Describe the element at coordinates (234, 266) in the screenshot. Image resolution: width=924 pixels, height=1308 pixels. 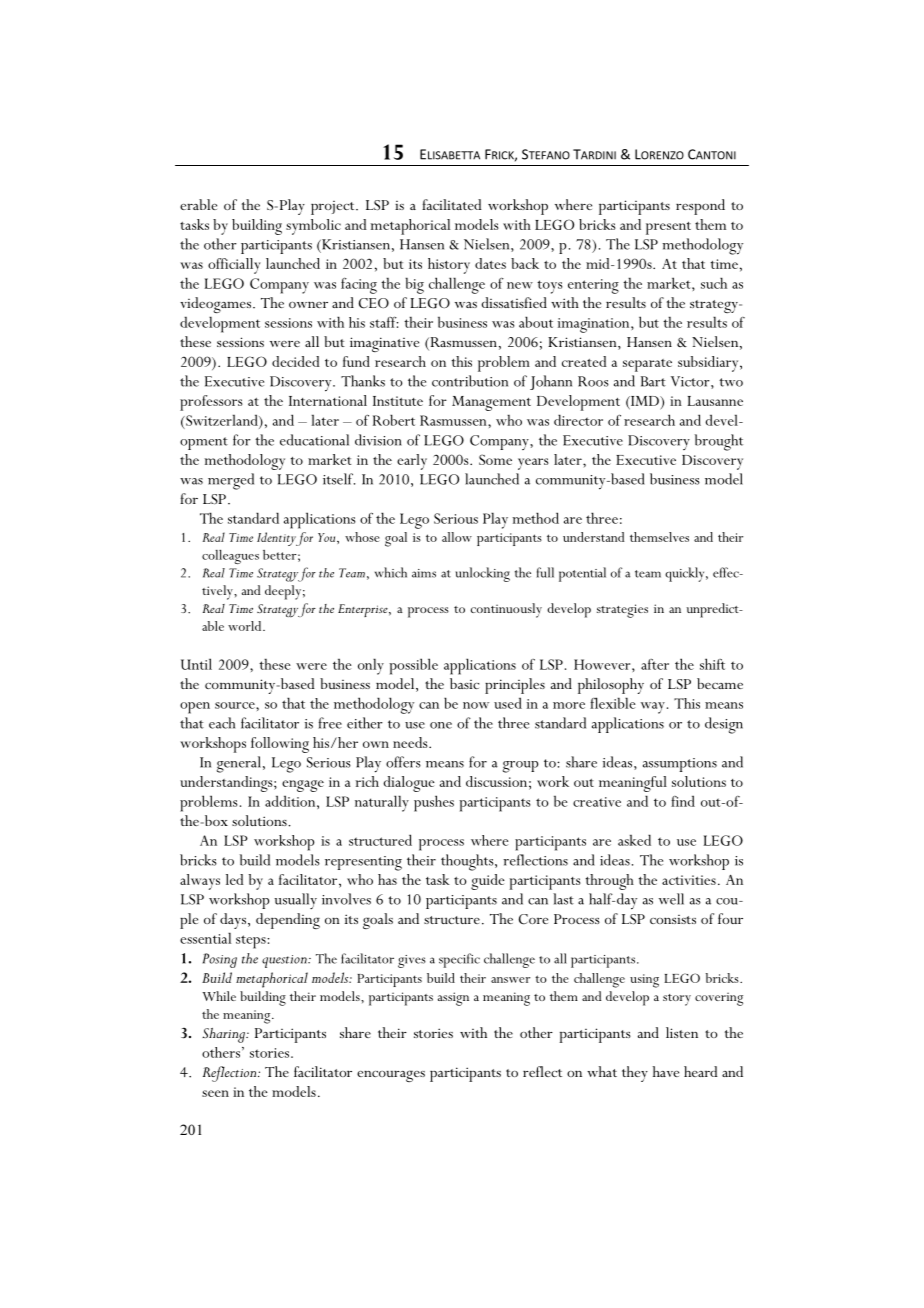
I see `officially` at that location.
